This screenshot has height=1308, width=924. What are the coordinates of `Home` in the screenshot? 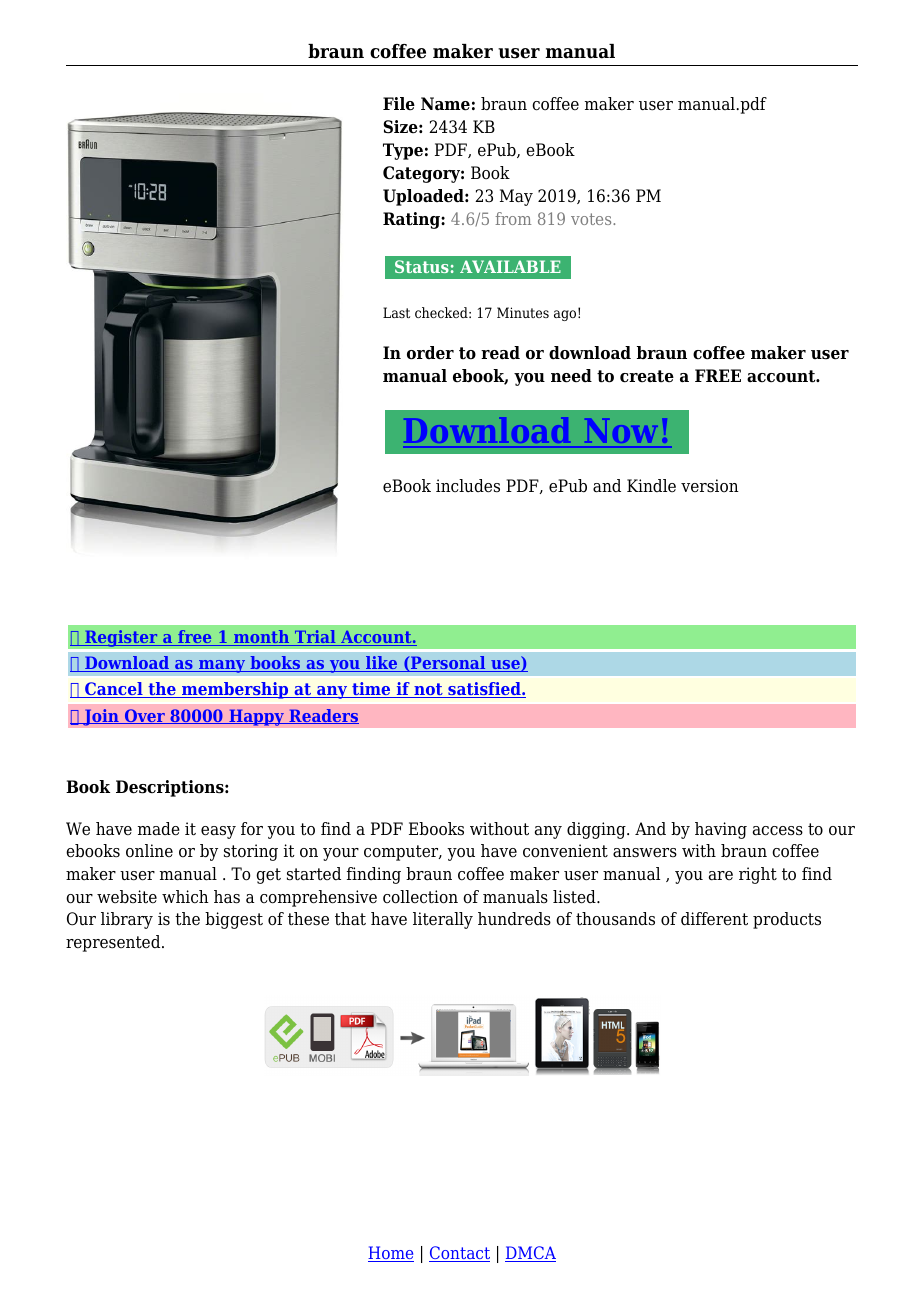 It's located at (391, 1254).
